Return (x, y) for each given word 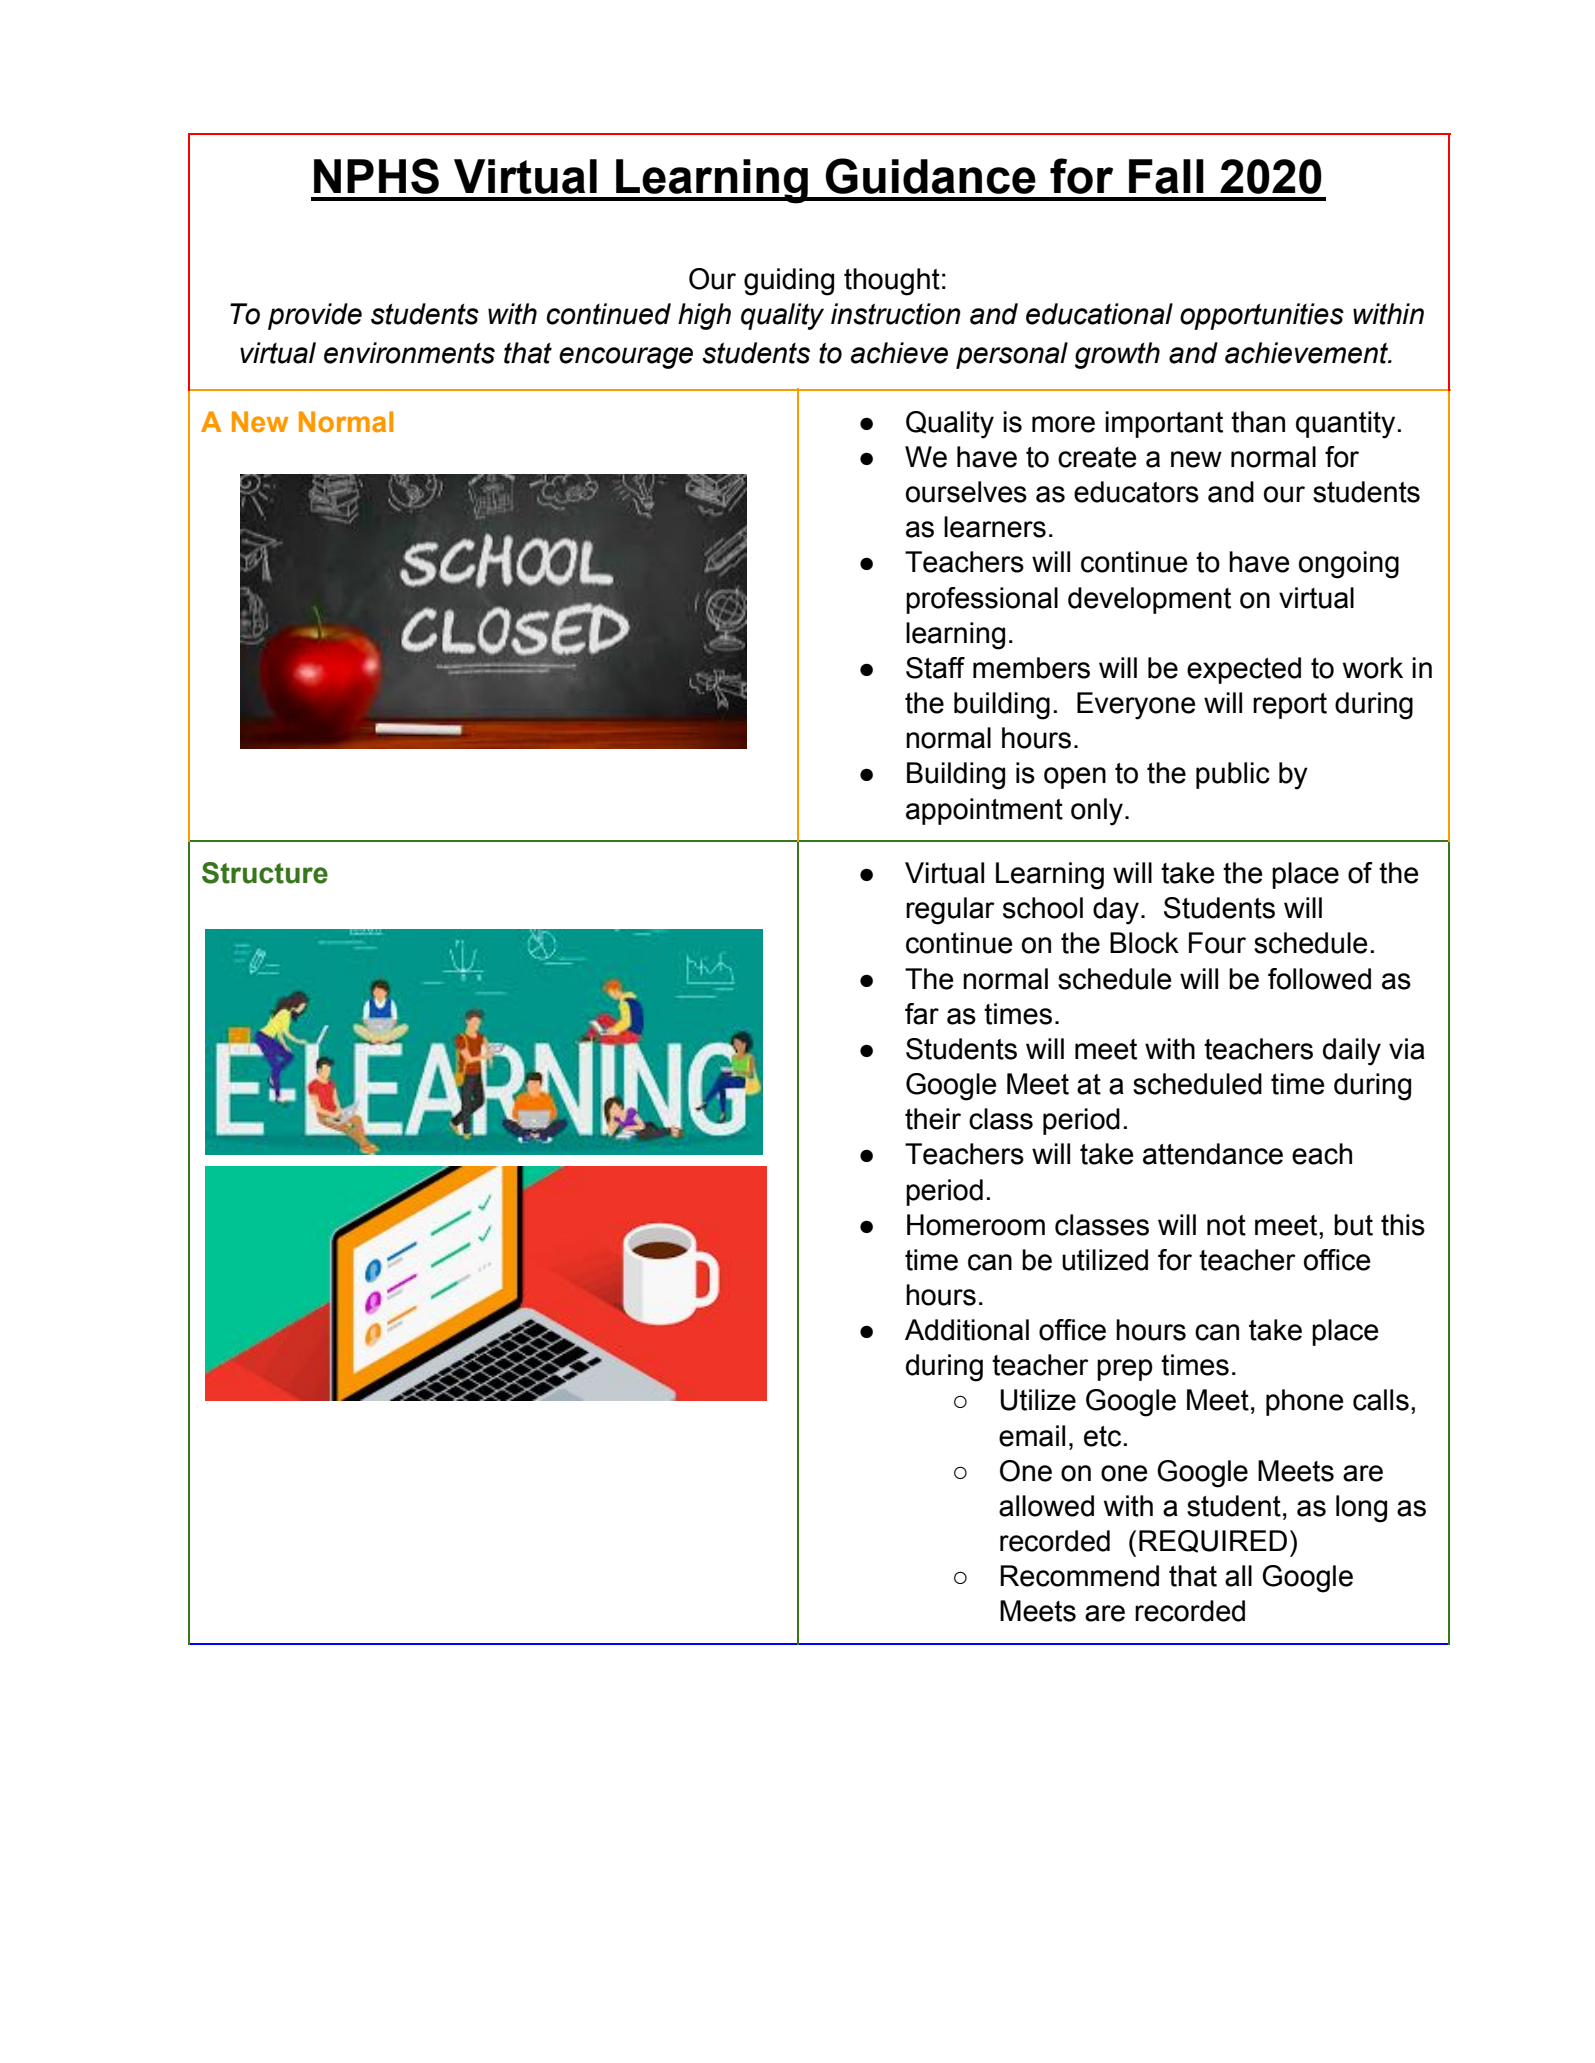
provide (315, 316)
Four (1217, 943)
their (933, 1119)
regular (950, 911)
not (1226, 1225)
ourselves (966, 492)
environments (409, 353)
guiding (789, 282)
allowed (1046, 1506)
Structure (265, 873)
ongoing (1349, 565)
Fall (1166, 176)
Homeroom (976, 1225)
